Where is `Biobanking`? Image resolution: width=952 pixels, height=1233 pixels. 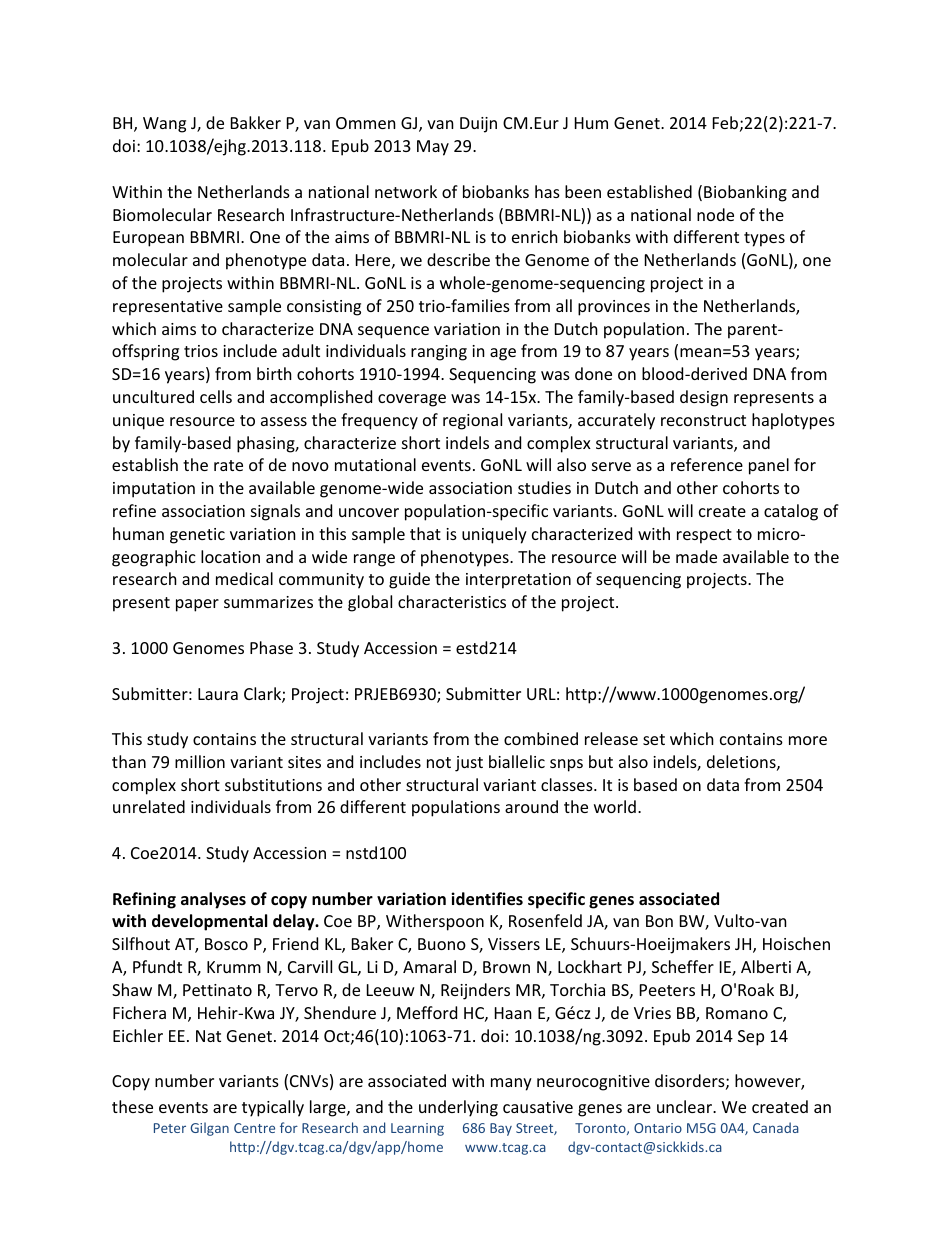
Biobanking is located at coordinates (745, 193).
